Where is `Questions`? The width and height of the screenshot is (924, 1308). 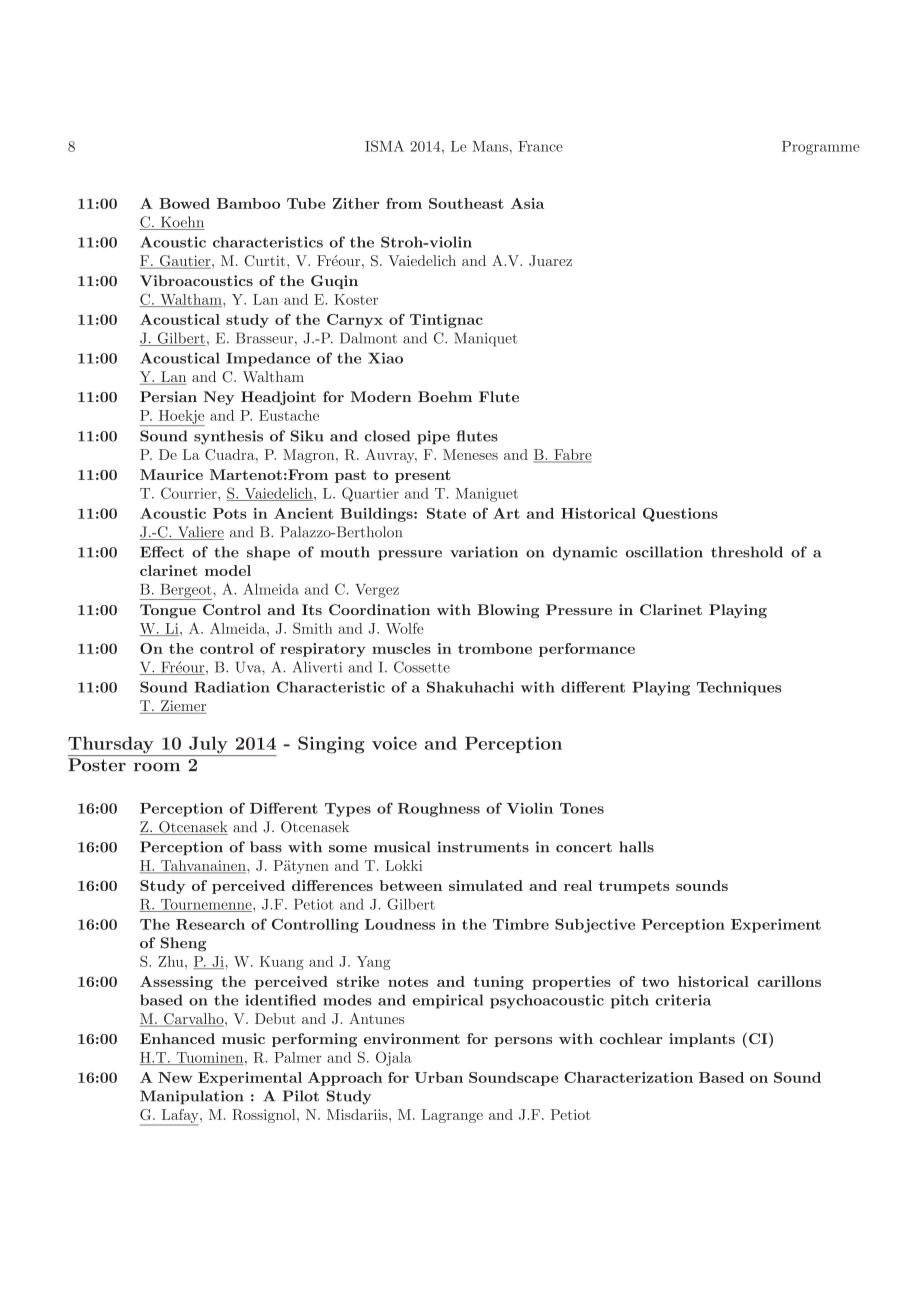 Questions is located at coordinates (680, 515).
